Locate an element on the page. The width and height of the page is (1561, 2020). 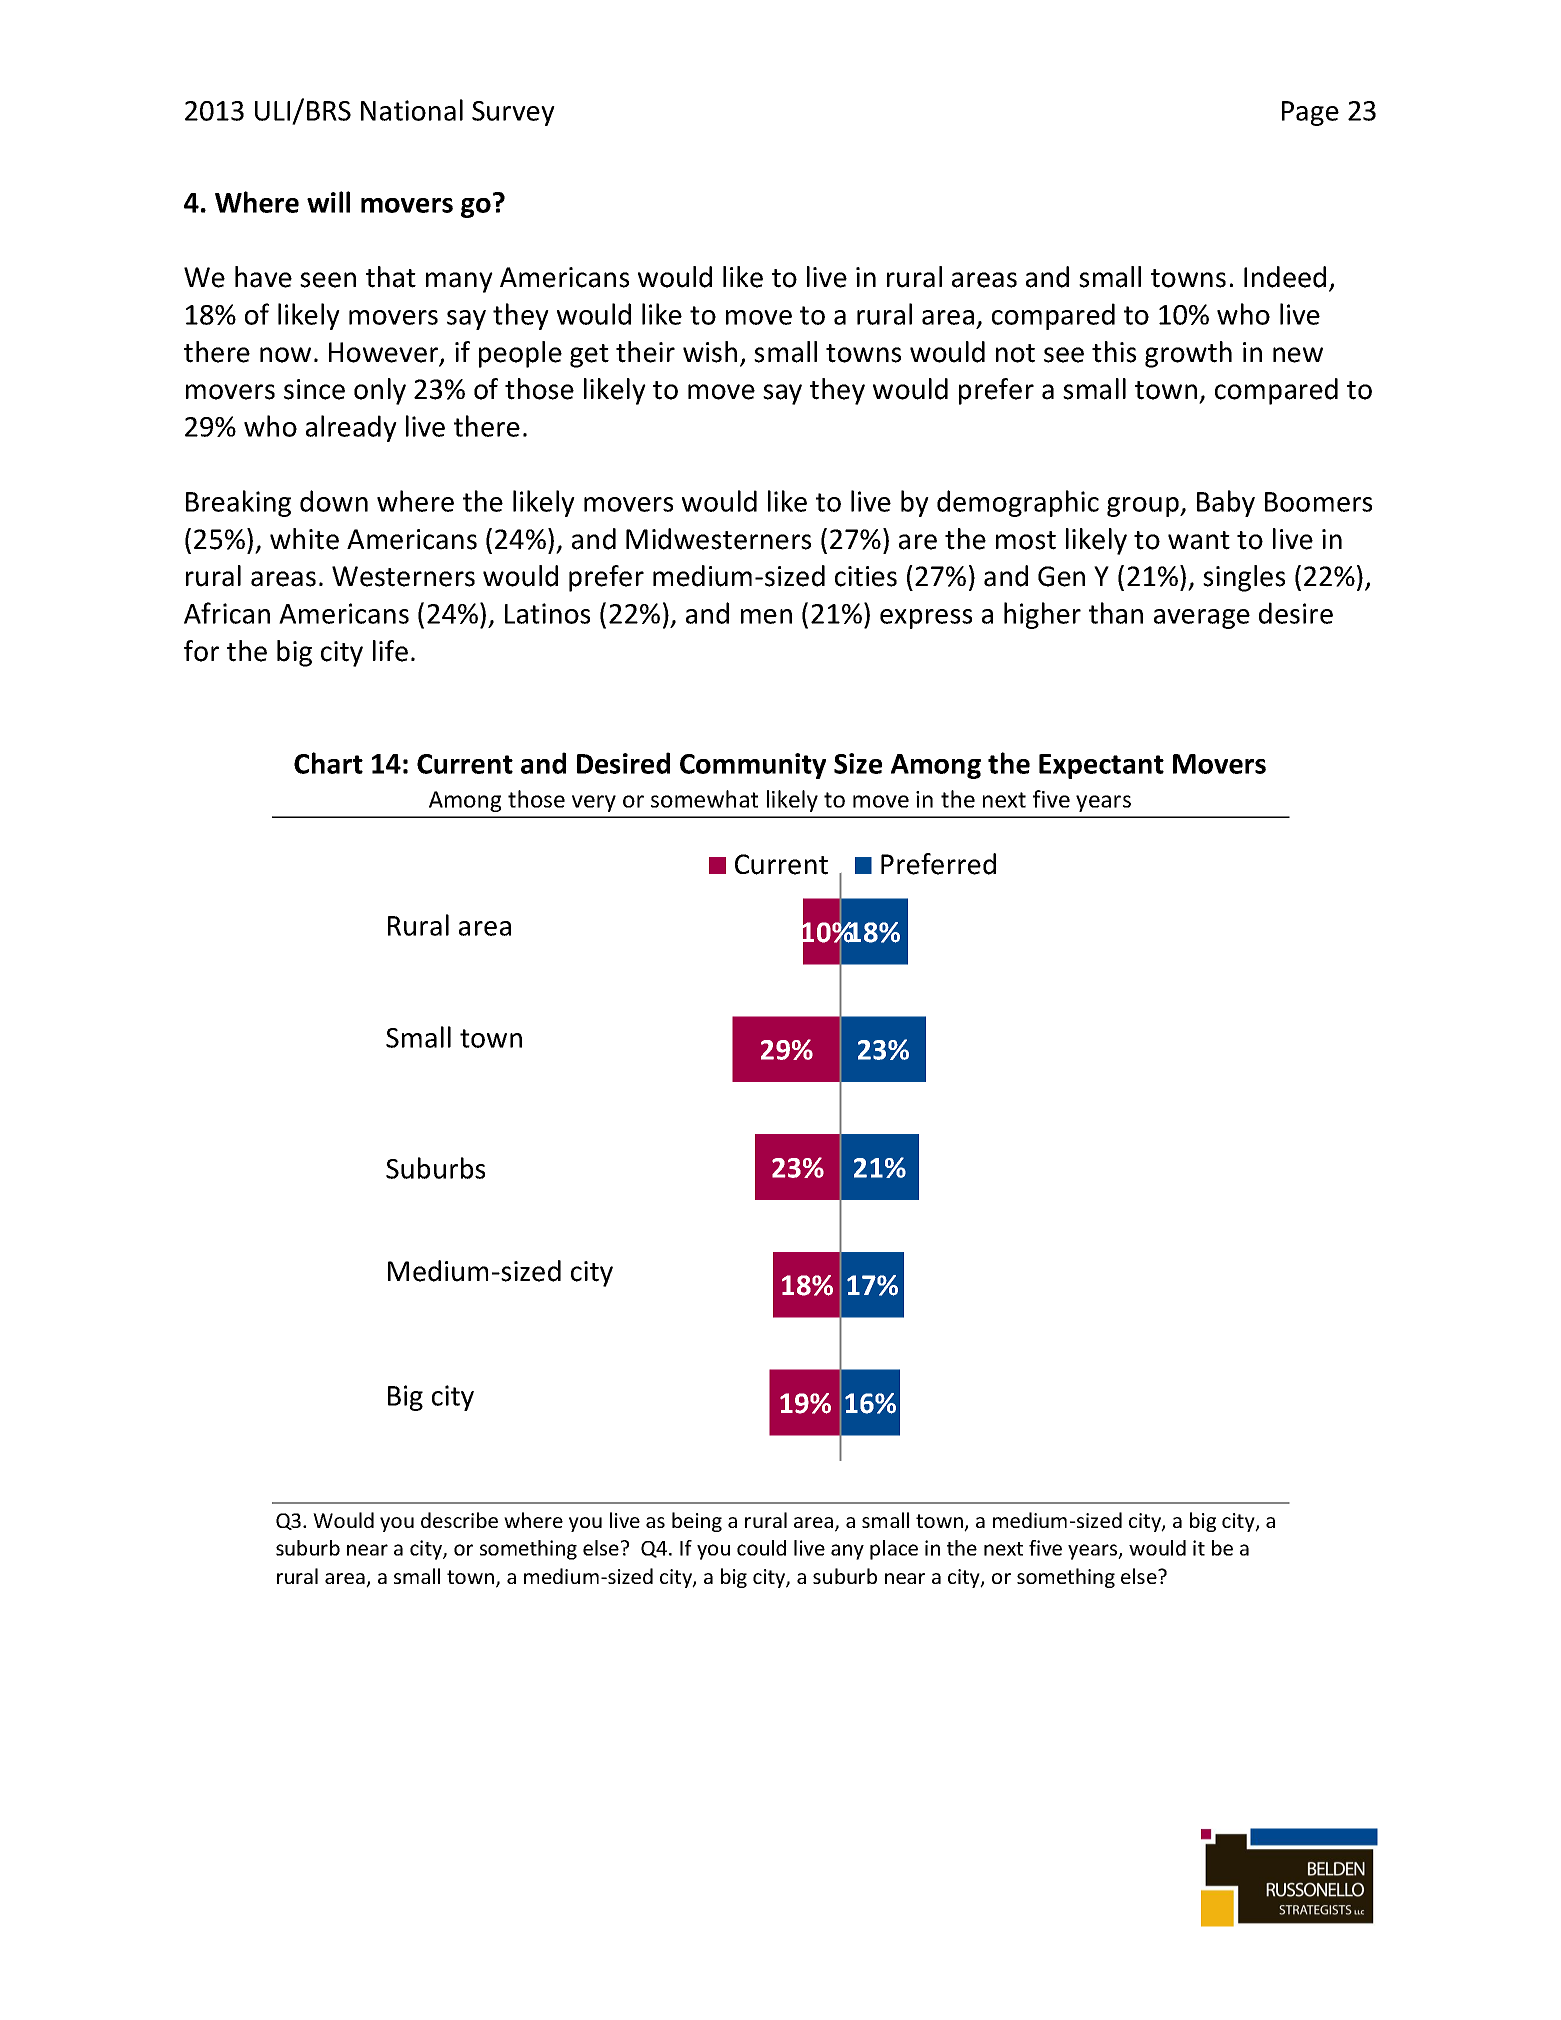
somewhat is located at coordinates (704, 799).
